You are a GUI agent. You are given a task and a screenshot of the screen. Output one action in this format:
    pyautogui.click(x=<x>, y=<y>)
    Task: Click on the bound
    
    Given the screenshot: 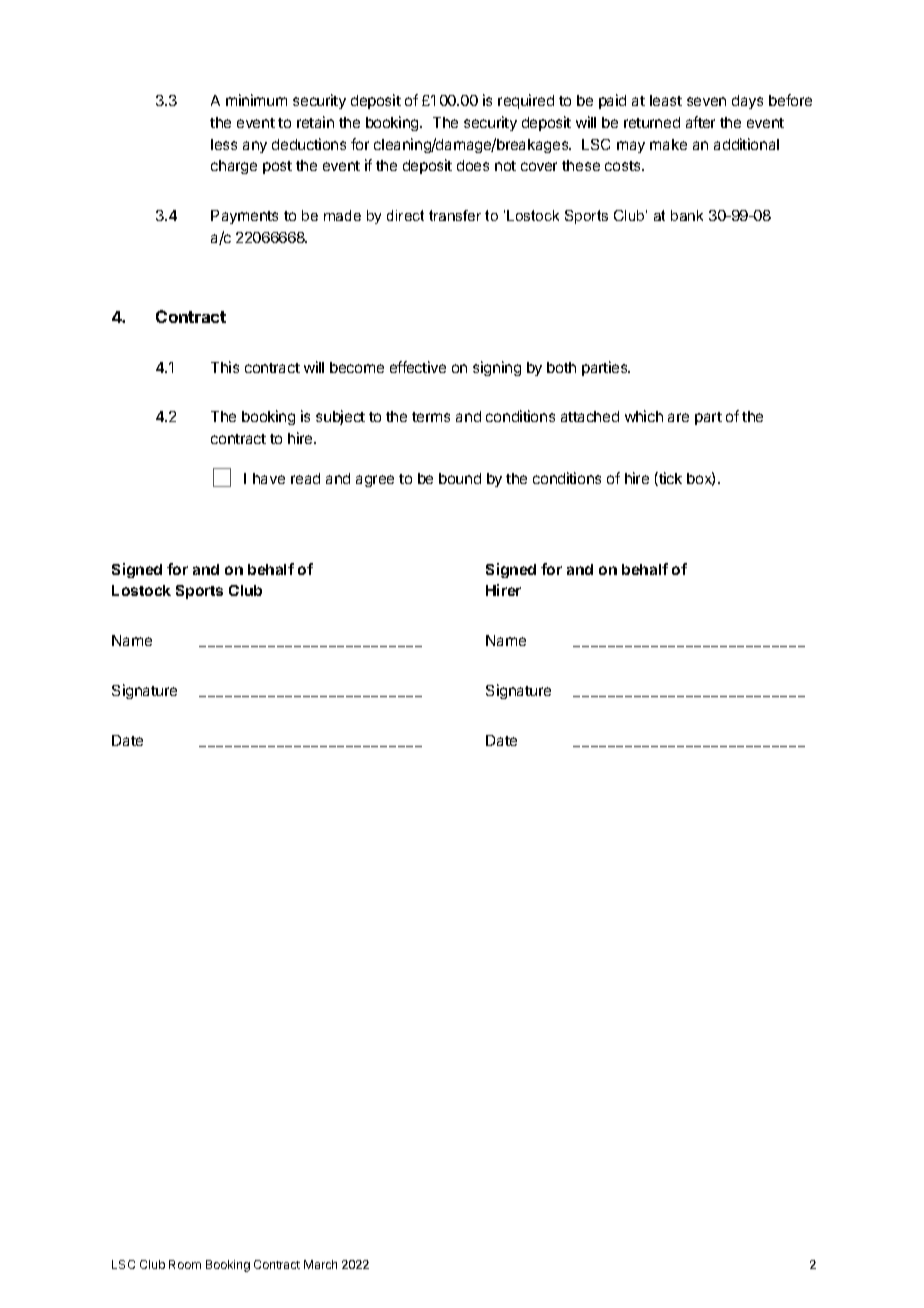 What is the action you would take?
    pyautogui.click(x=460, y=478)
